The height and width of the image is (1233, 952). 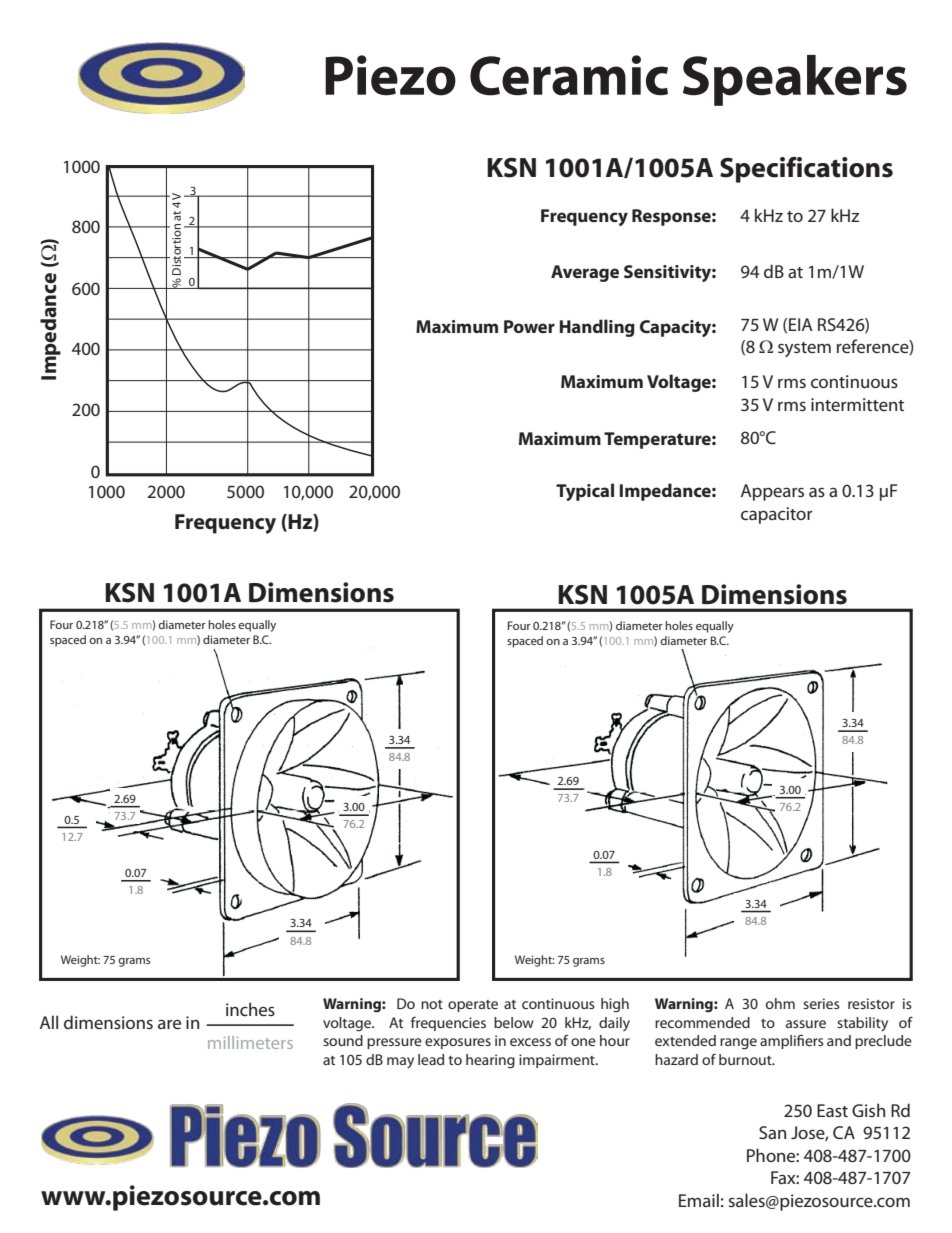 What do you see at coordinates (777, 515) in the image?
I see `capacitor` at bounding box center [777, 515].
